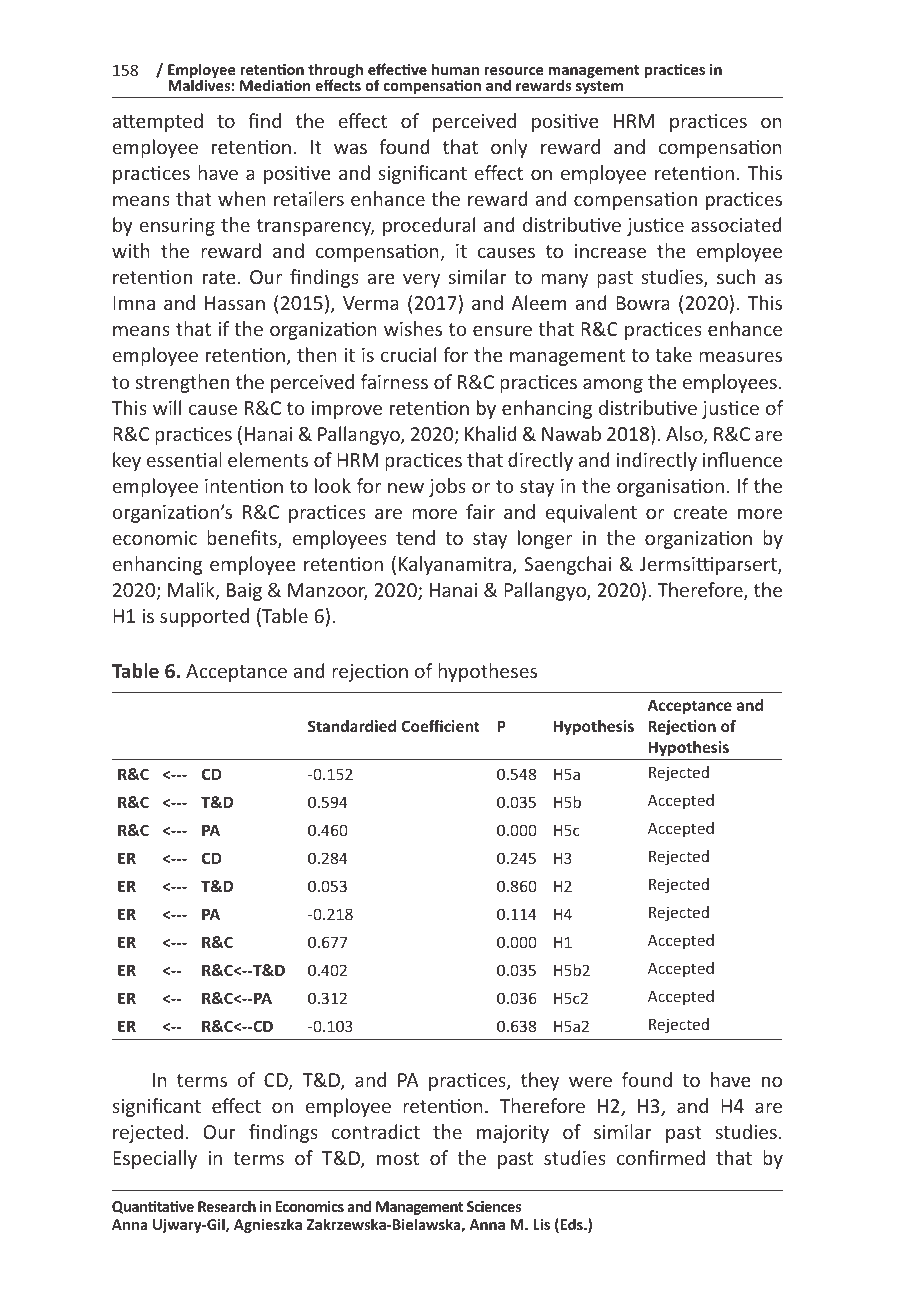 The image size is (923, 1316). What do you see at coordinates (227, 1206) in the image?
I see `Research` at bounding box center [227, 1206].
